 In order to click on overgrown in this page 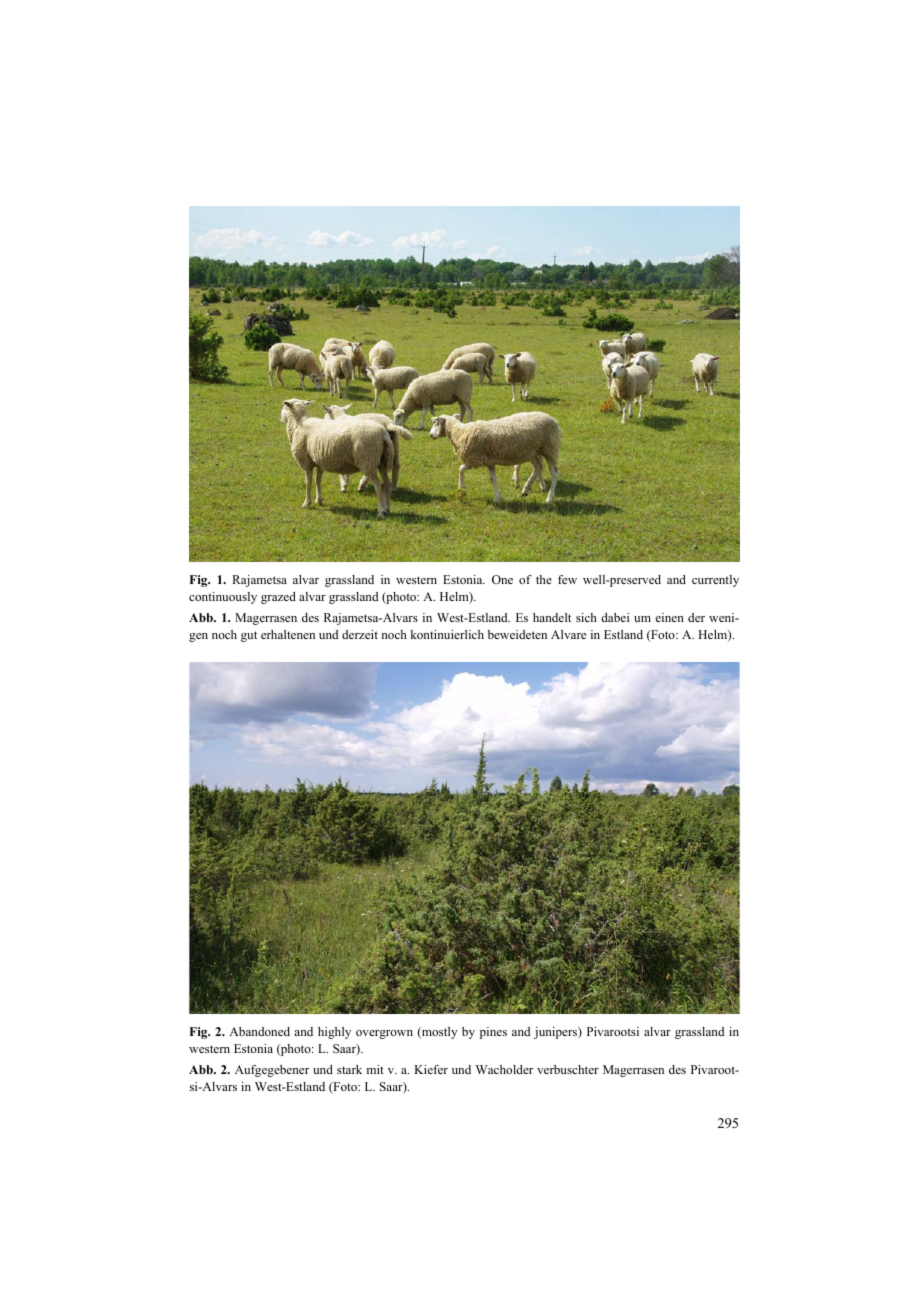, I will do `click(384, 1034)`.
